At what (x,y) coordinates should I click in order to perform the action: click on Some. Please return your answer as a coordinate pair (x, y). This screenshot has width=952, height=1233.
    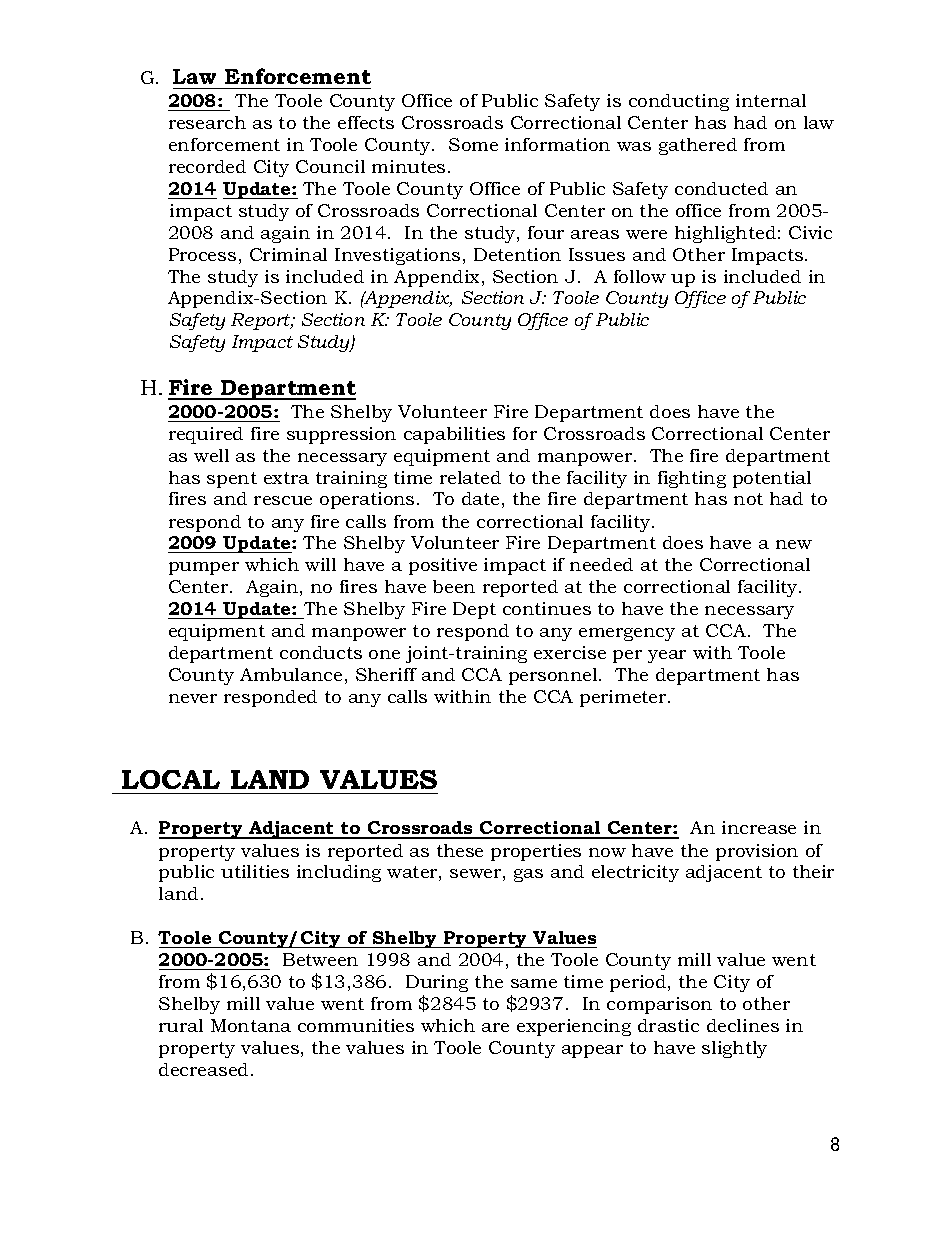
    Looking at the image, I should click on (473, 144).
